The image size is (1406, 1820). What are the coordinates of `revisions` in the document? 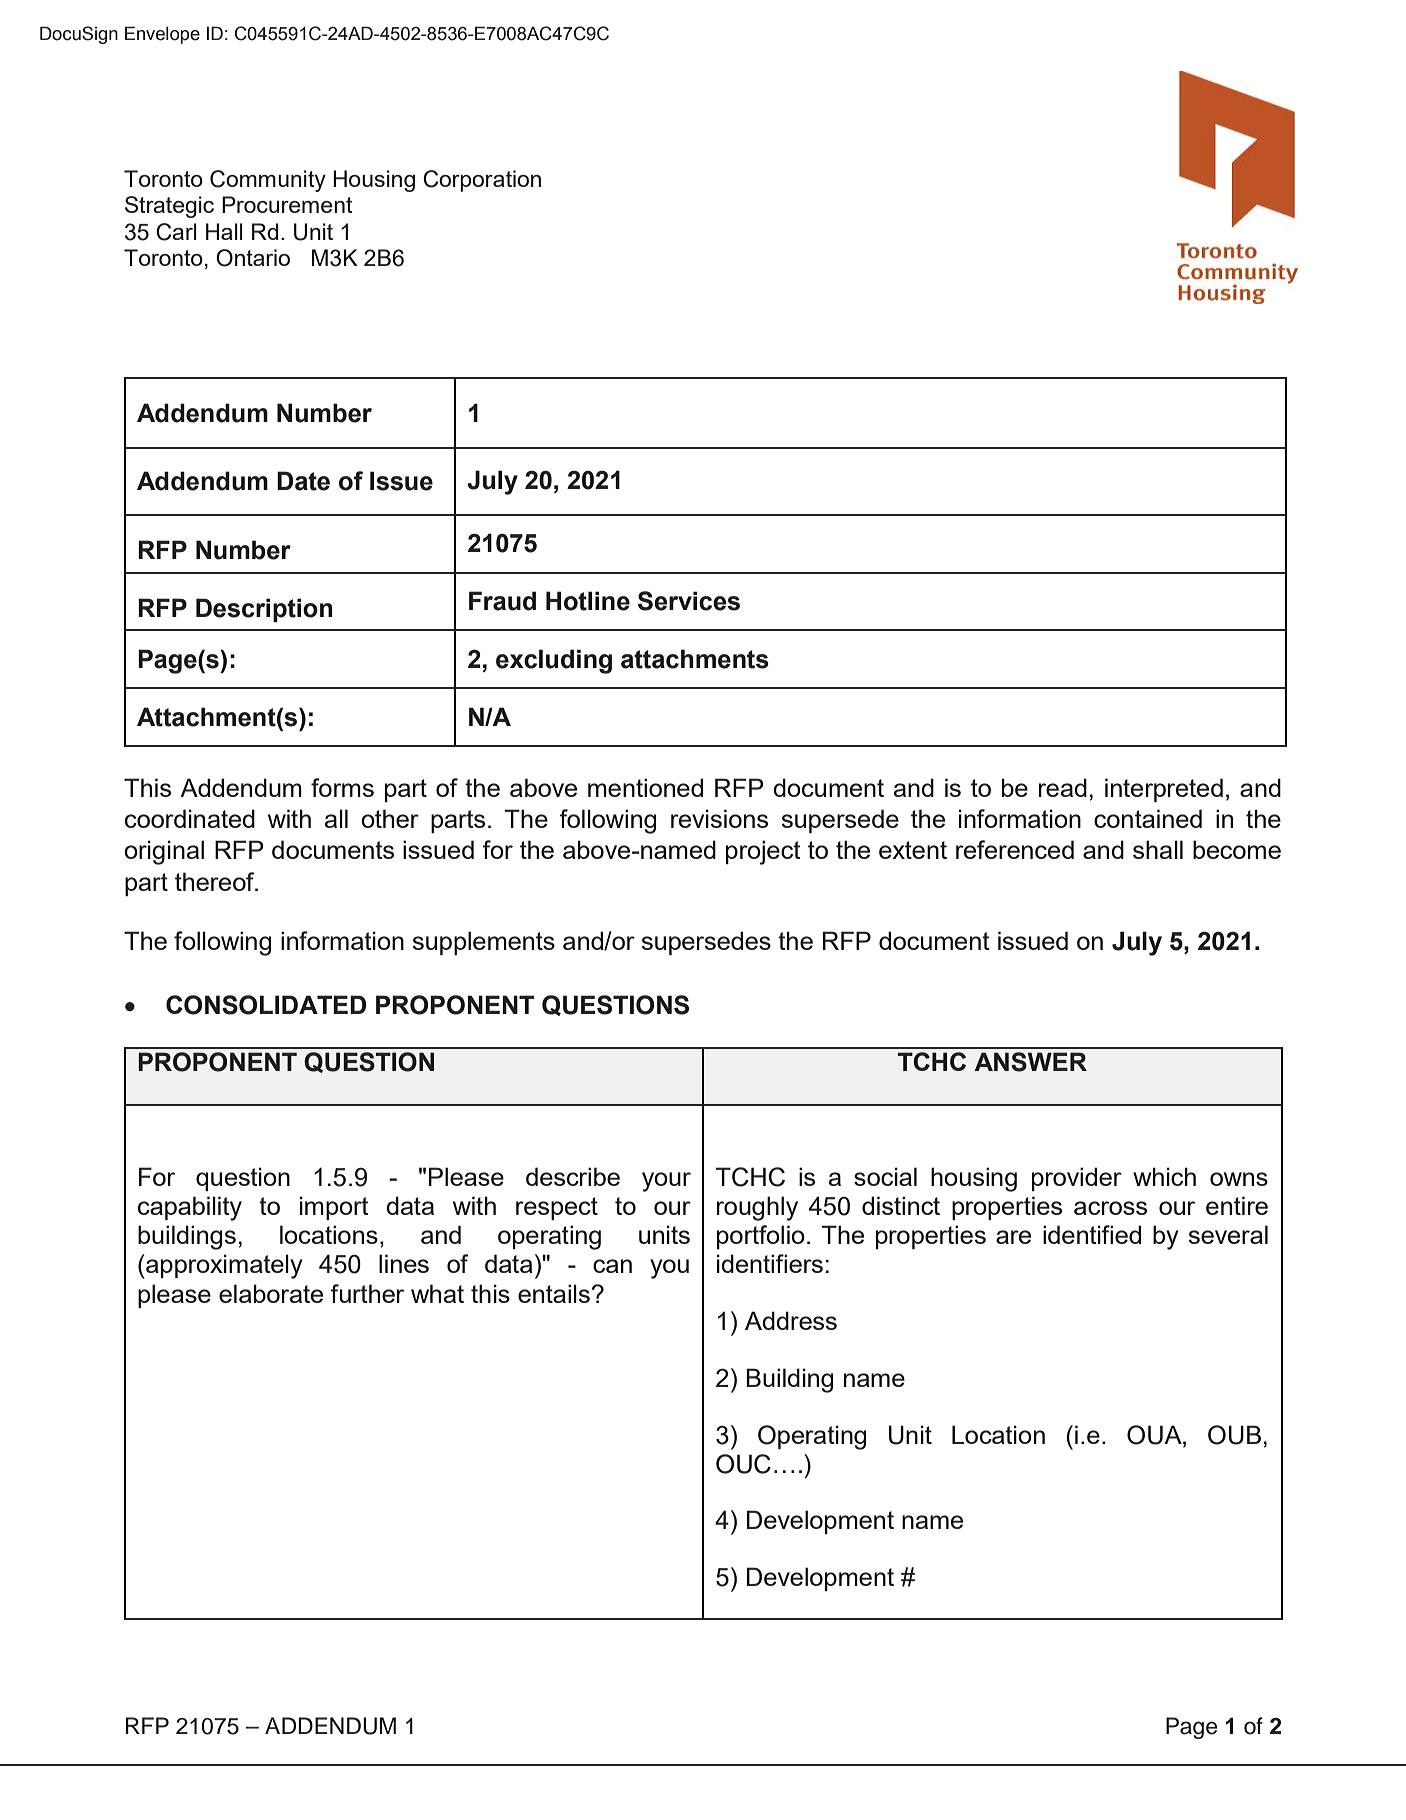 It's located at (719, 818).
